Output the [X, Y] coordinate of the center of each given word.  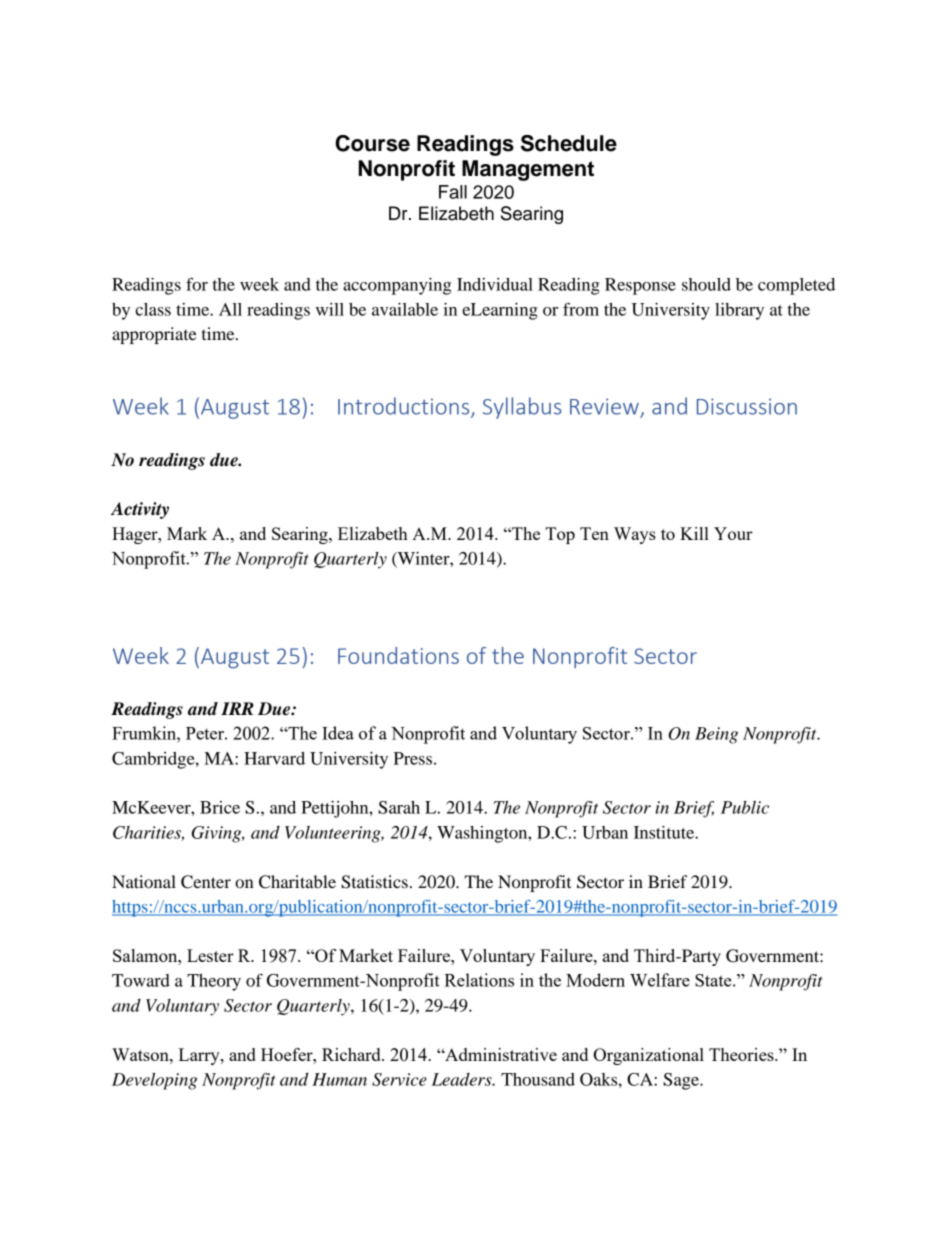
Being [716, 735]
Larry [200, 1056]
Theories [742, 1054]
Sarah [399, 807]
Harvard [274, 758]
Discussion [747, 406]
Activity [140, 510]
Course [372, 143]
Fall [453, 192]
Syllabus [522, 408]
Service [399, 1079]
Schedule [569, 143]
